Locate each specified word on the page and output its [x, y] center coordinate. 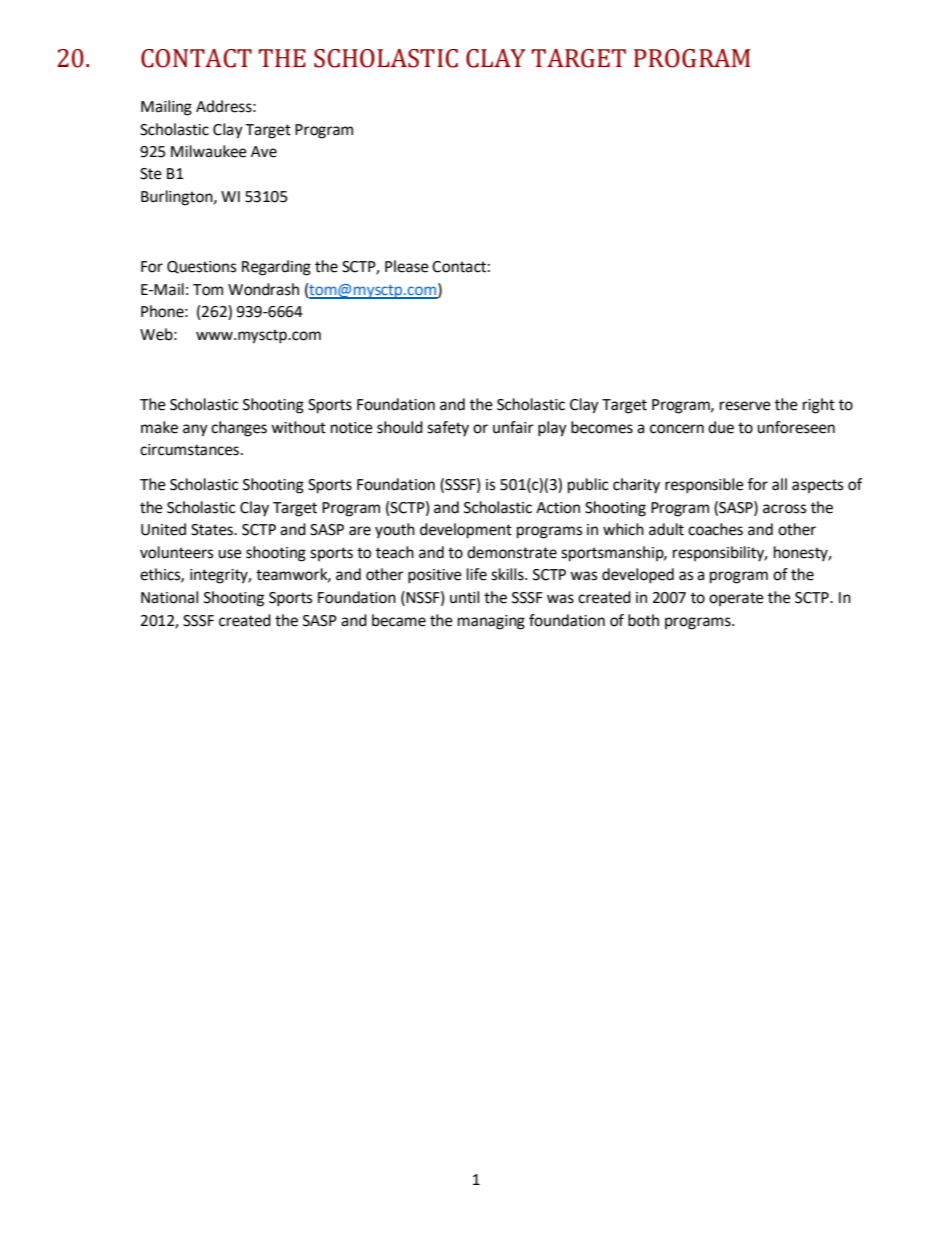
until [464, 597]
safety [448, 429]
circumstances [191, 450]
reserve [745, 406]
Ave [264, 152]
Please [407, 266]
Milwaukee [209, 151]
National [169, 597]
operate [736, 599]
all [779, 484]
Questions [201, 267]
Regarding [276, 268]
